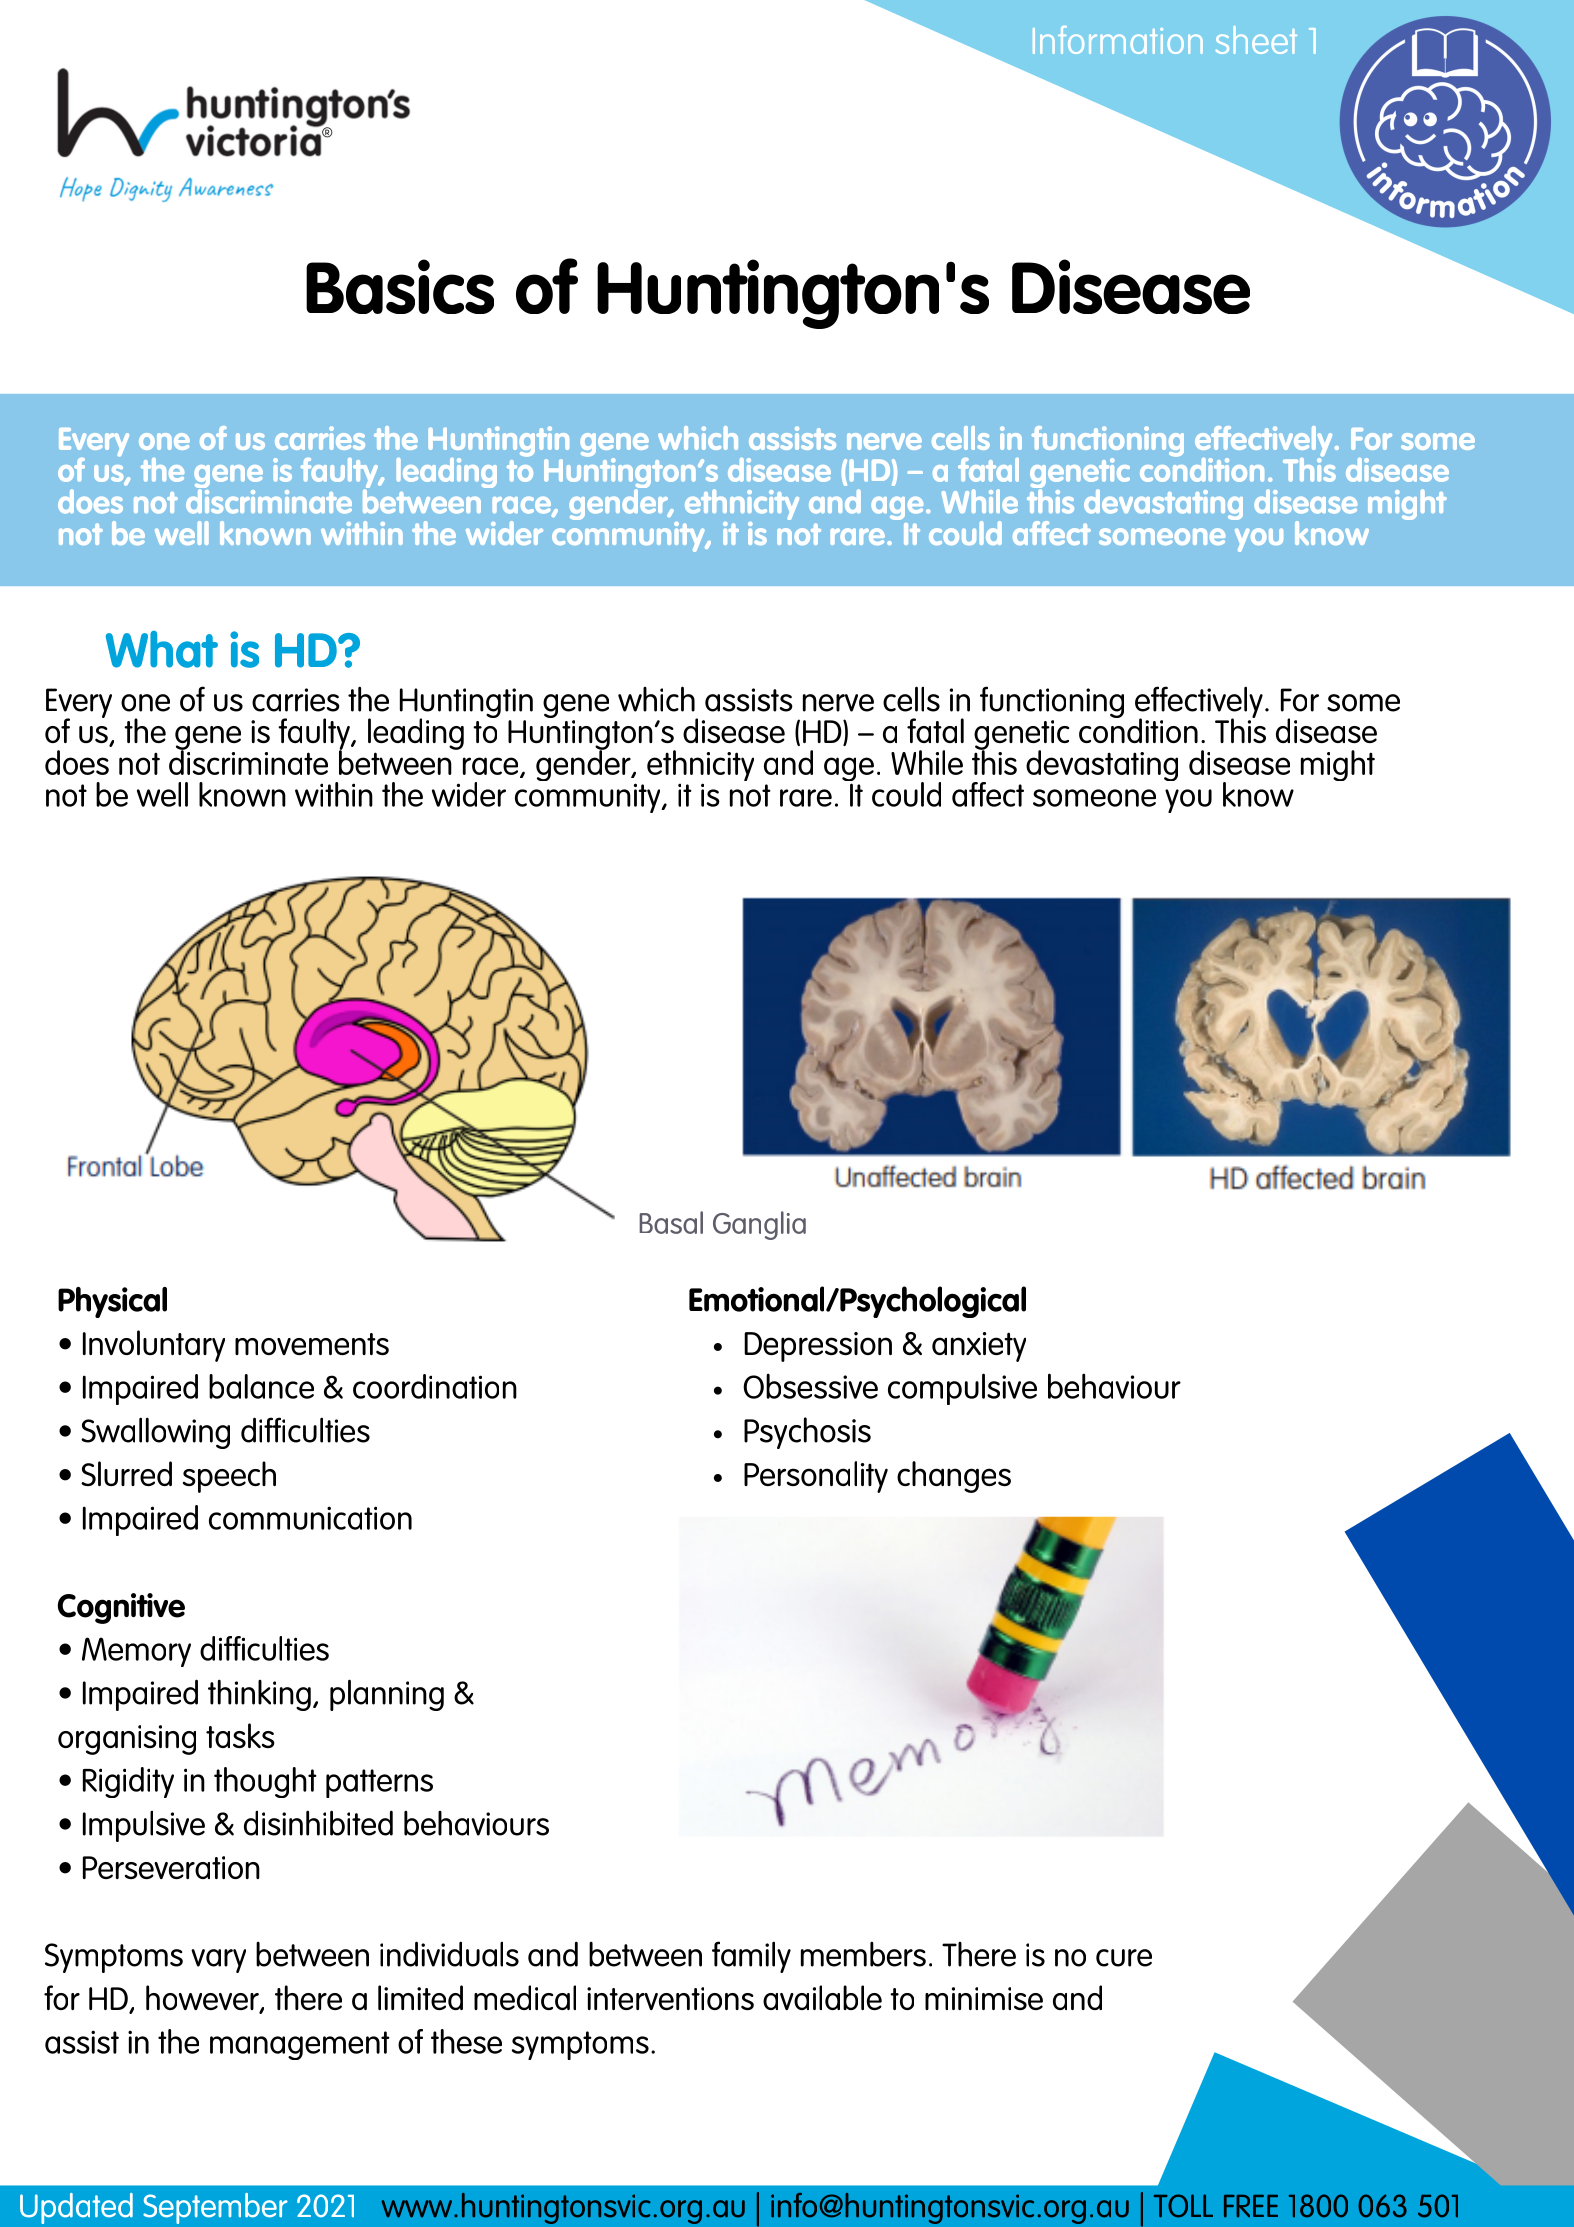  I want to click on anxiety, so click(979, 1347).
